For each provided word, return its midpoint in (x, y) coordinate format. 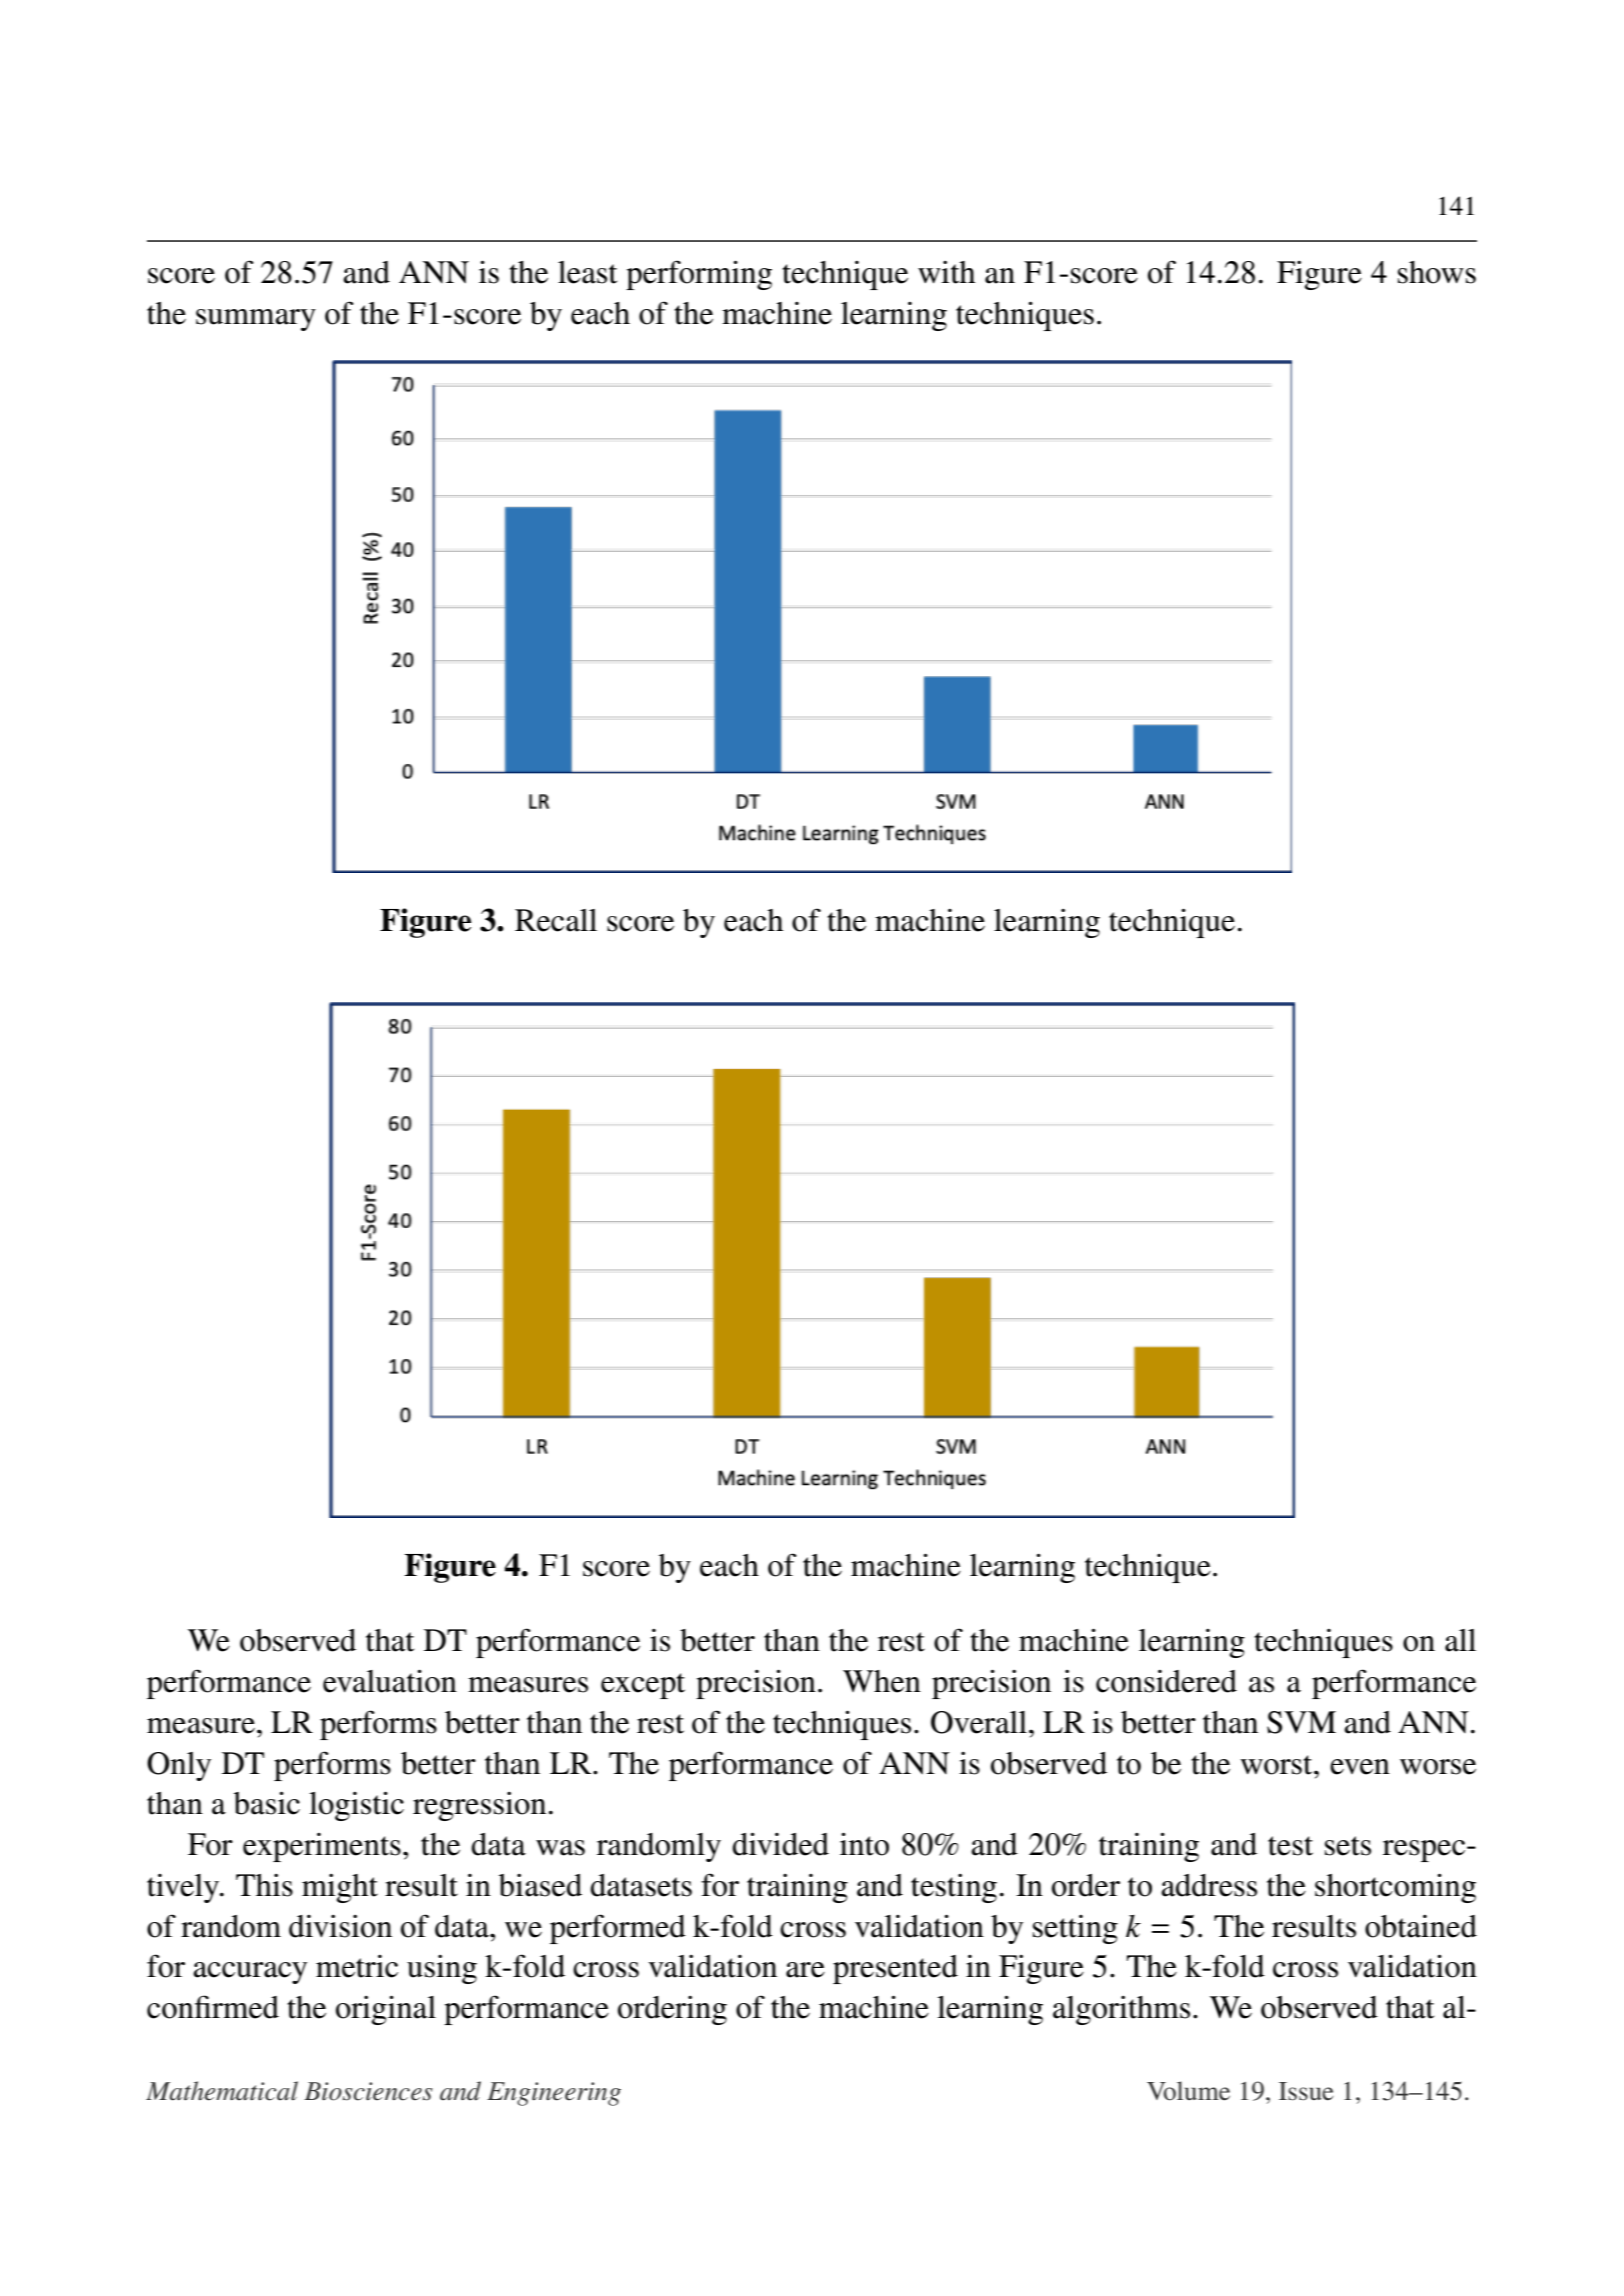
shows (1437, 272)
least (587, 272)
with (946, 272)
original (386, 2010)
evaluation (390, 1681)
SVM (1301, 1722)
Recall (556, 920)
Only (179, 1766)
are (805, 1970)
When (882, 1681)
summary (256, 320)
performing (699, 275)
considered (1166, 1681)
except (643, 1686)
